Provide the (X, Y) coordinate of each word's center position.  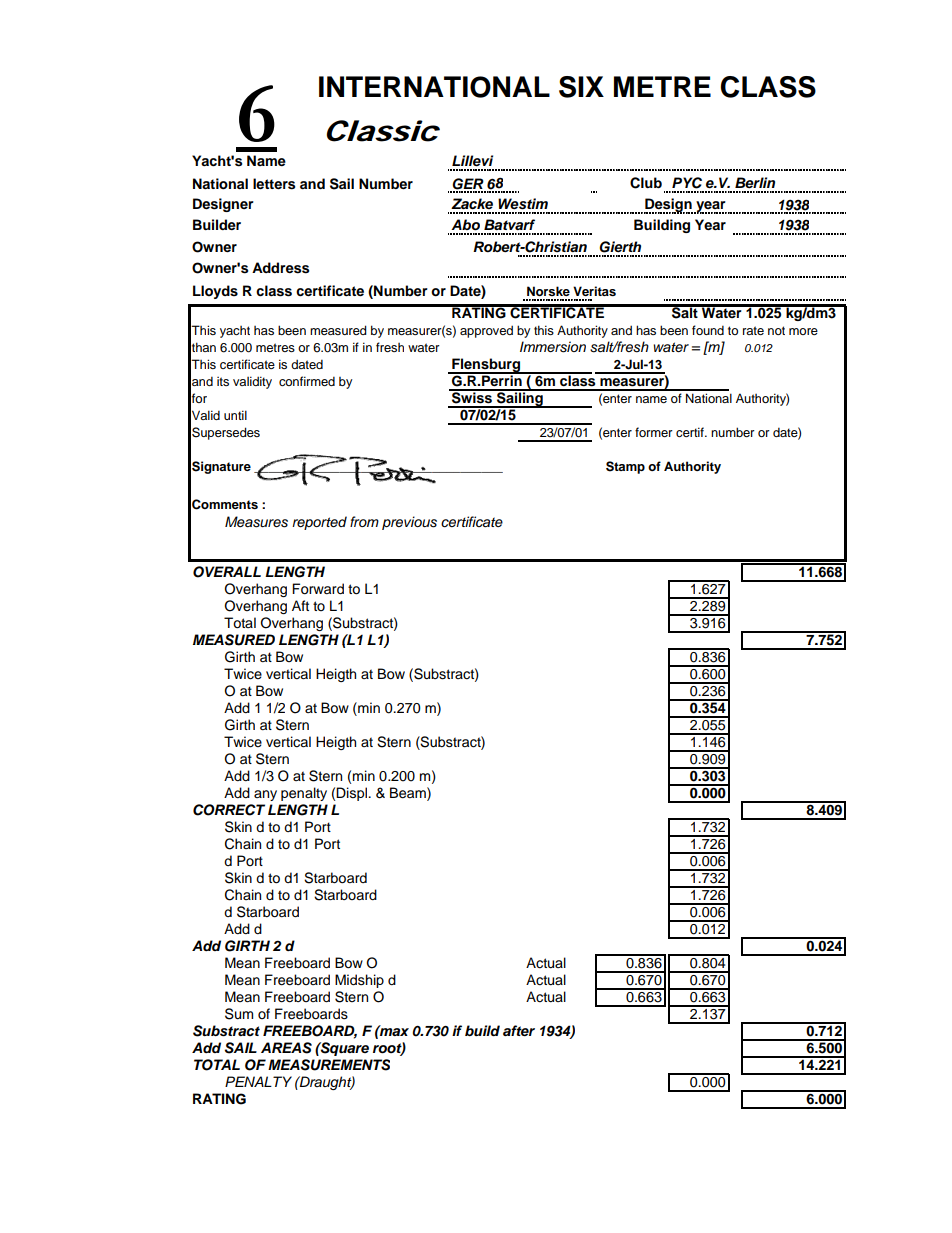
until (235, 415)
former (654, 432)
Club (646, 183)
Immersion (553, 347)
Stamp (625, 467)
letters (274, 184)
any (265, 795)
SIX (581, 87)
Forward (318, 589)
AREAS (286, 1048)
